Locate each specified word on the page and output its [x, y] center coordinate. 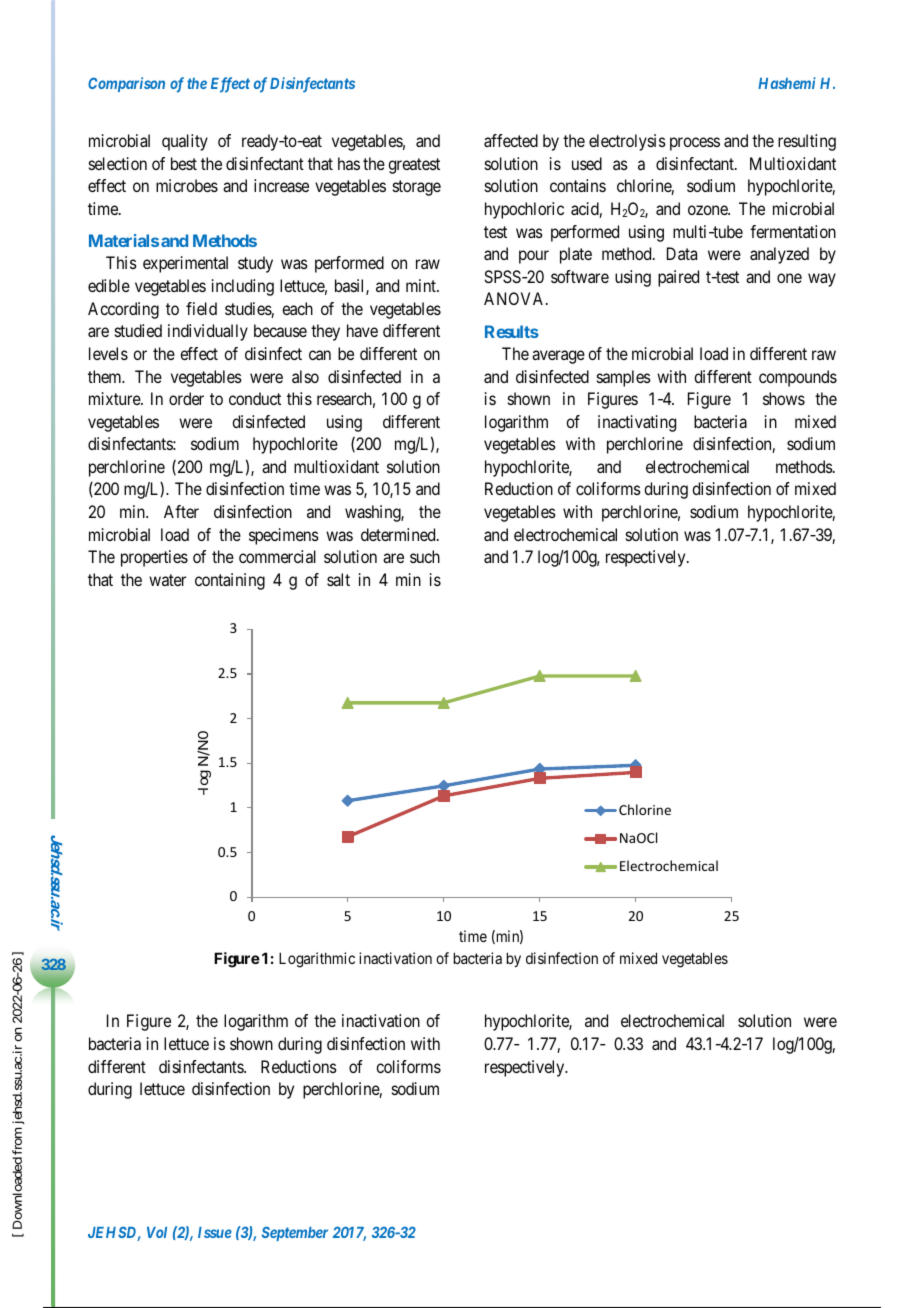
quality [185, 142]
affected [511, 140]
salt [338, 579]
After [181, 511]
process [695, 144]
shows [784, 398]
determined [399, 534]
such [425, 556]
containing [230, 581]
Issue [215, 1232]
